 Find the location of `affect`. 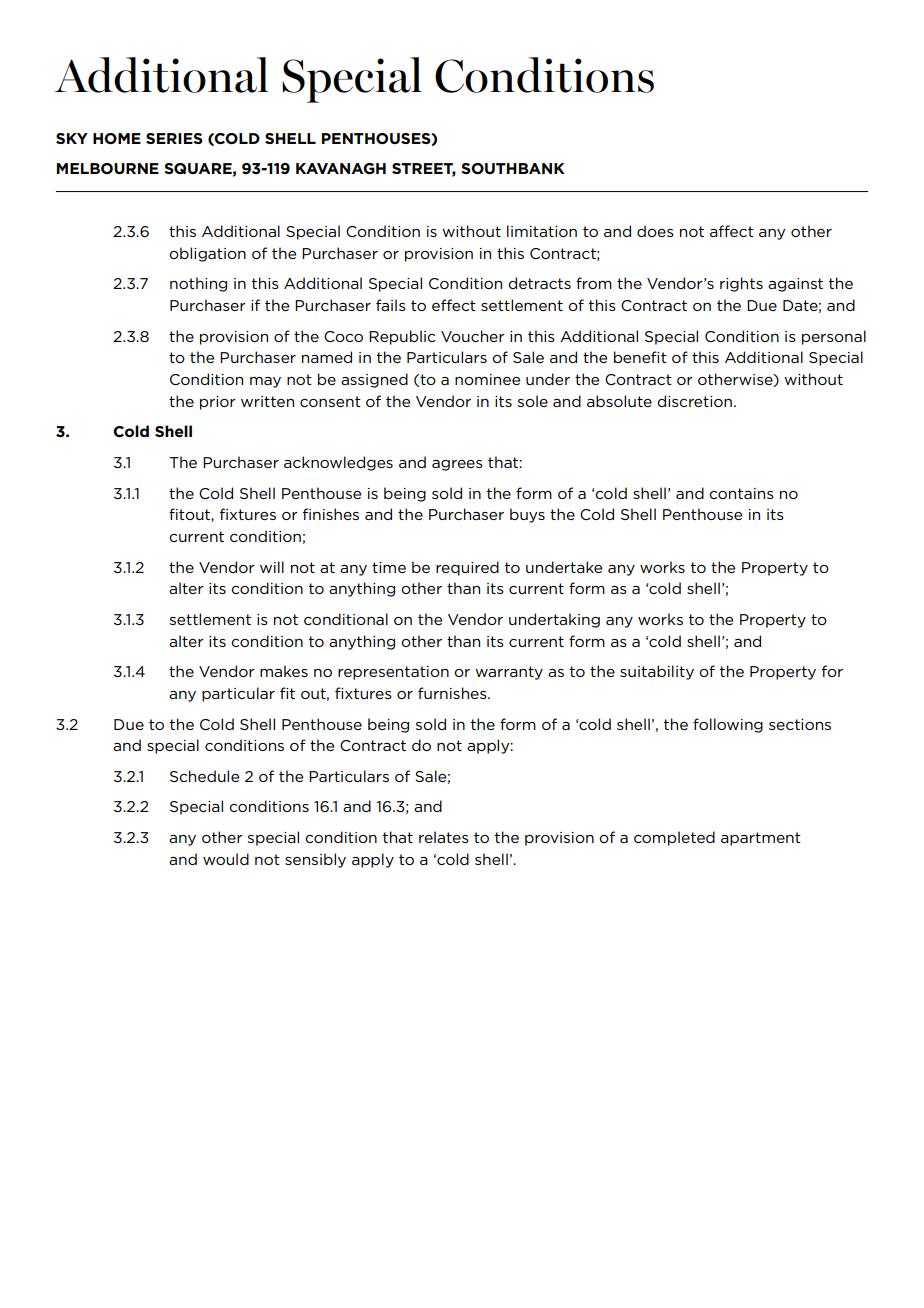

affect is located at coordinates (732, 231).
